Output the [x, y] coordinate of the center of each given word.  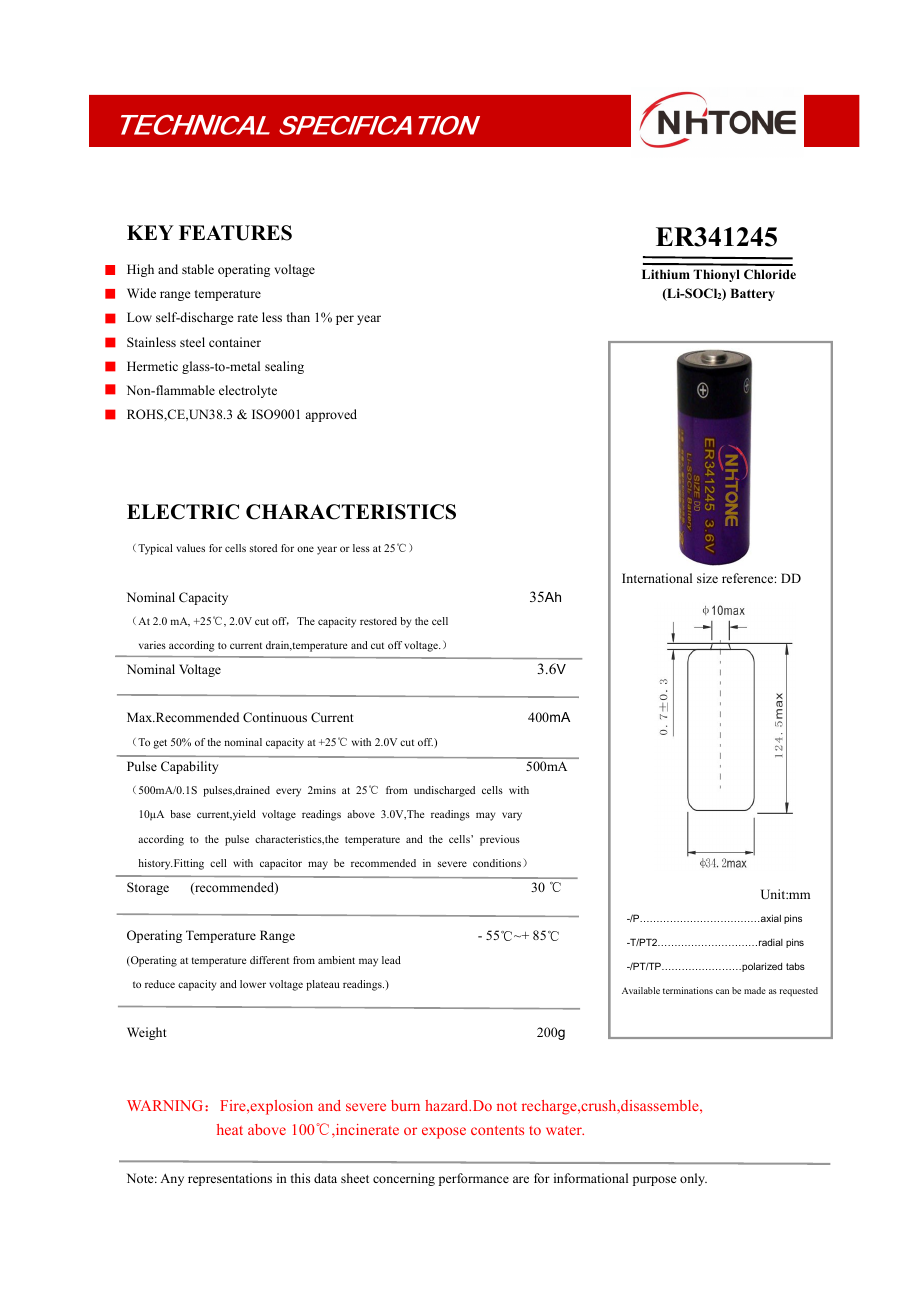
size [707, 578]
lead [391, 960]
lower [253, 984]
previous [500, 840]
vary [512, 816]
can [722, 991]
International [657, 578]
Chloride [770, 274]
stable [198, 269]
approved [331, 415]
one [305, 549]
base [180, 814]
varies [152, 645]
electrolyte [248, 391]
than [298, 317]
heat [230, 1129]
